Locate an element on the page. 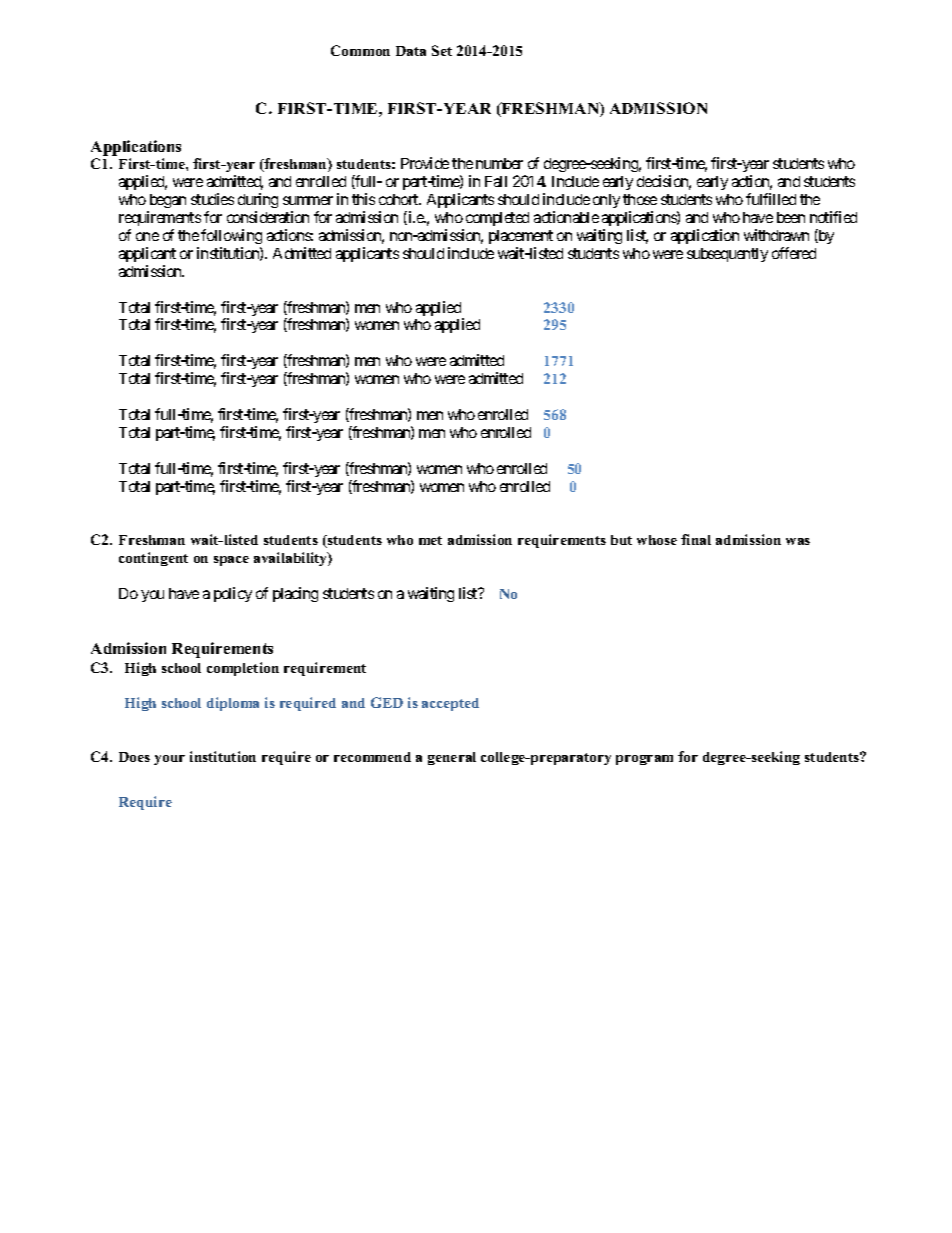 The height and width of the image is (1233, 952). met is located at coordinates (430, 540).
